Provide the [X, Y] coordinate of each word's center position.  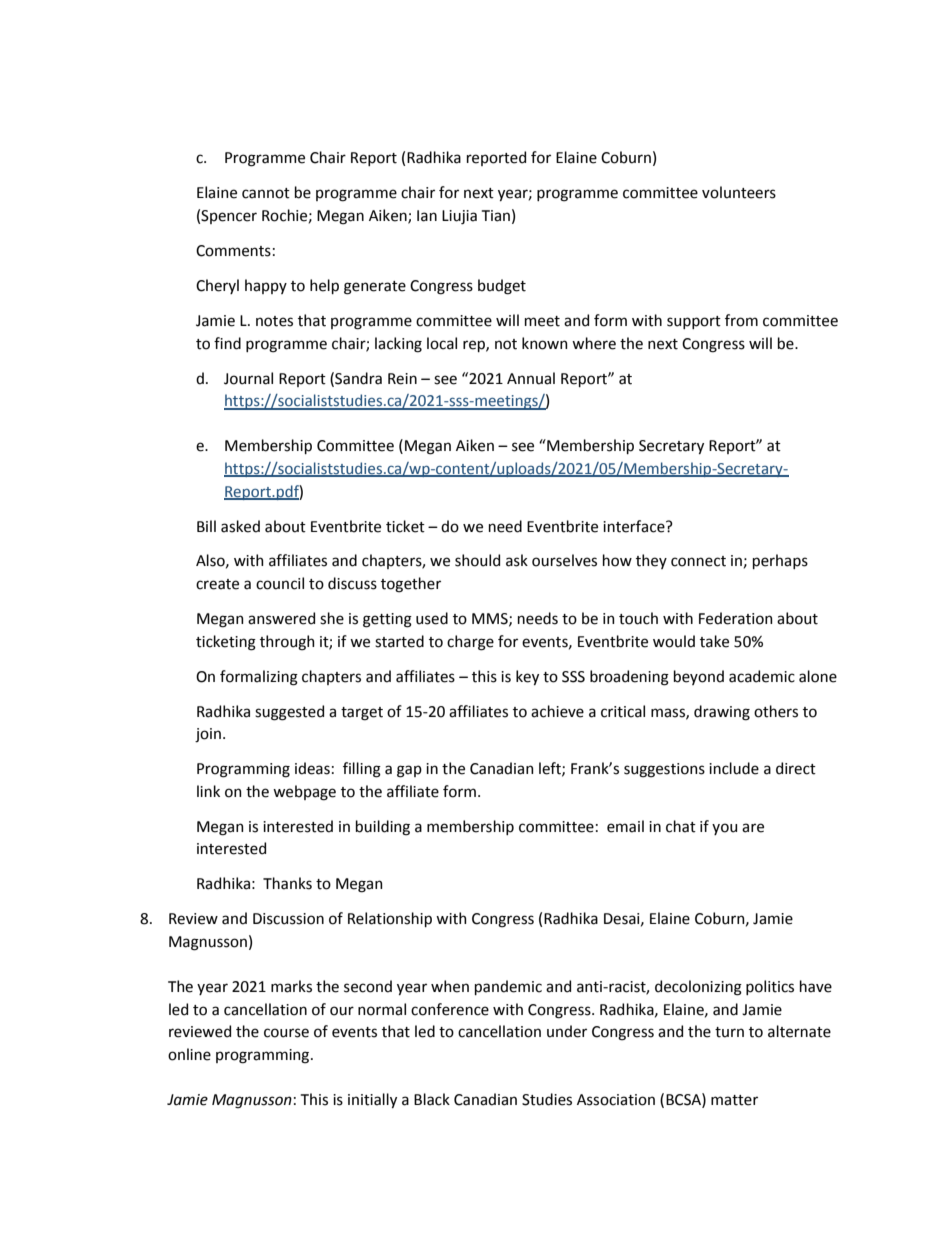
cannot [266, 193]
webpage [304, 793]
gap [409, 771]
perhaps [780, 561]
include [734, 768]
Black [432, 1099]
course [286, 1033]
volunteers [739, 192]
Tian [496, 216]
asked [240, 526]
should [477, 560]
